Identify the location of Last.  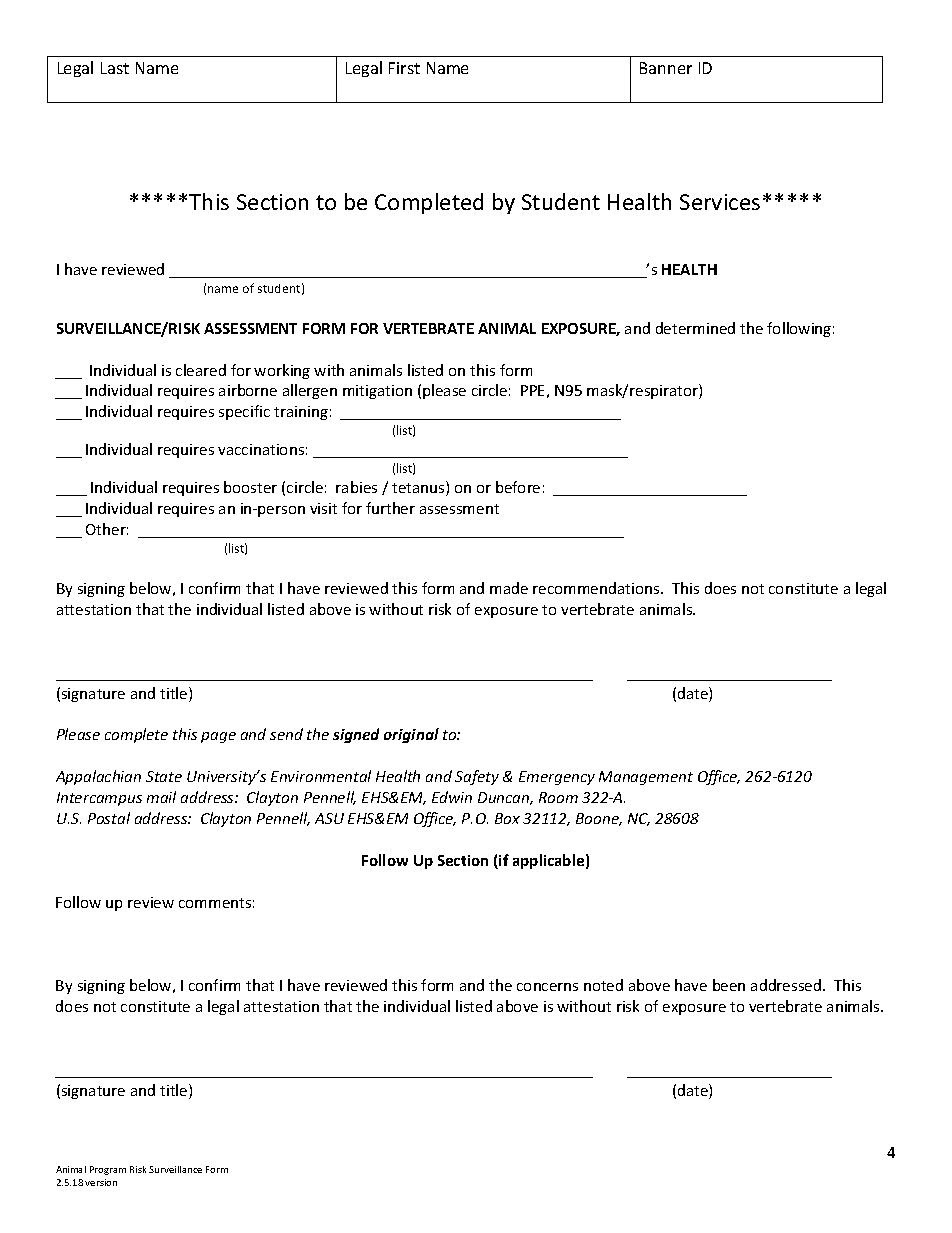
(115, 68).
